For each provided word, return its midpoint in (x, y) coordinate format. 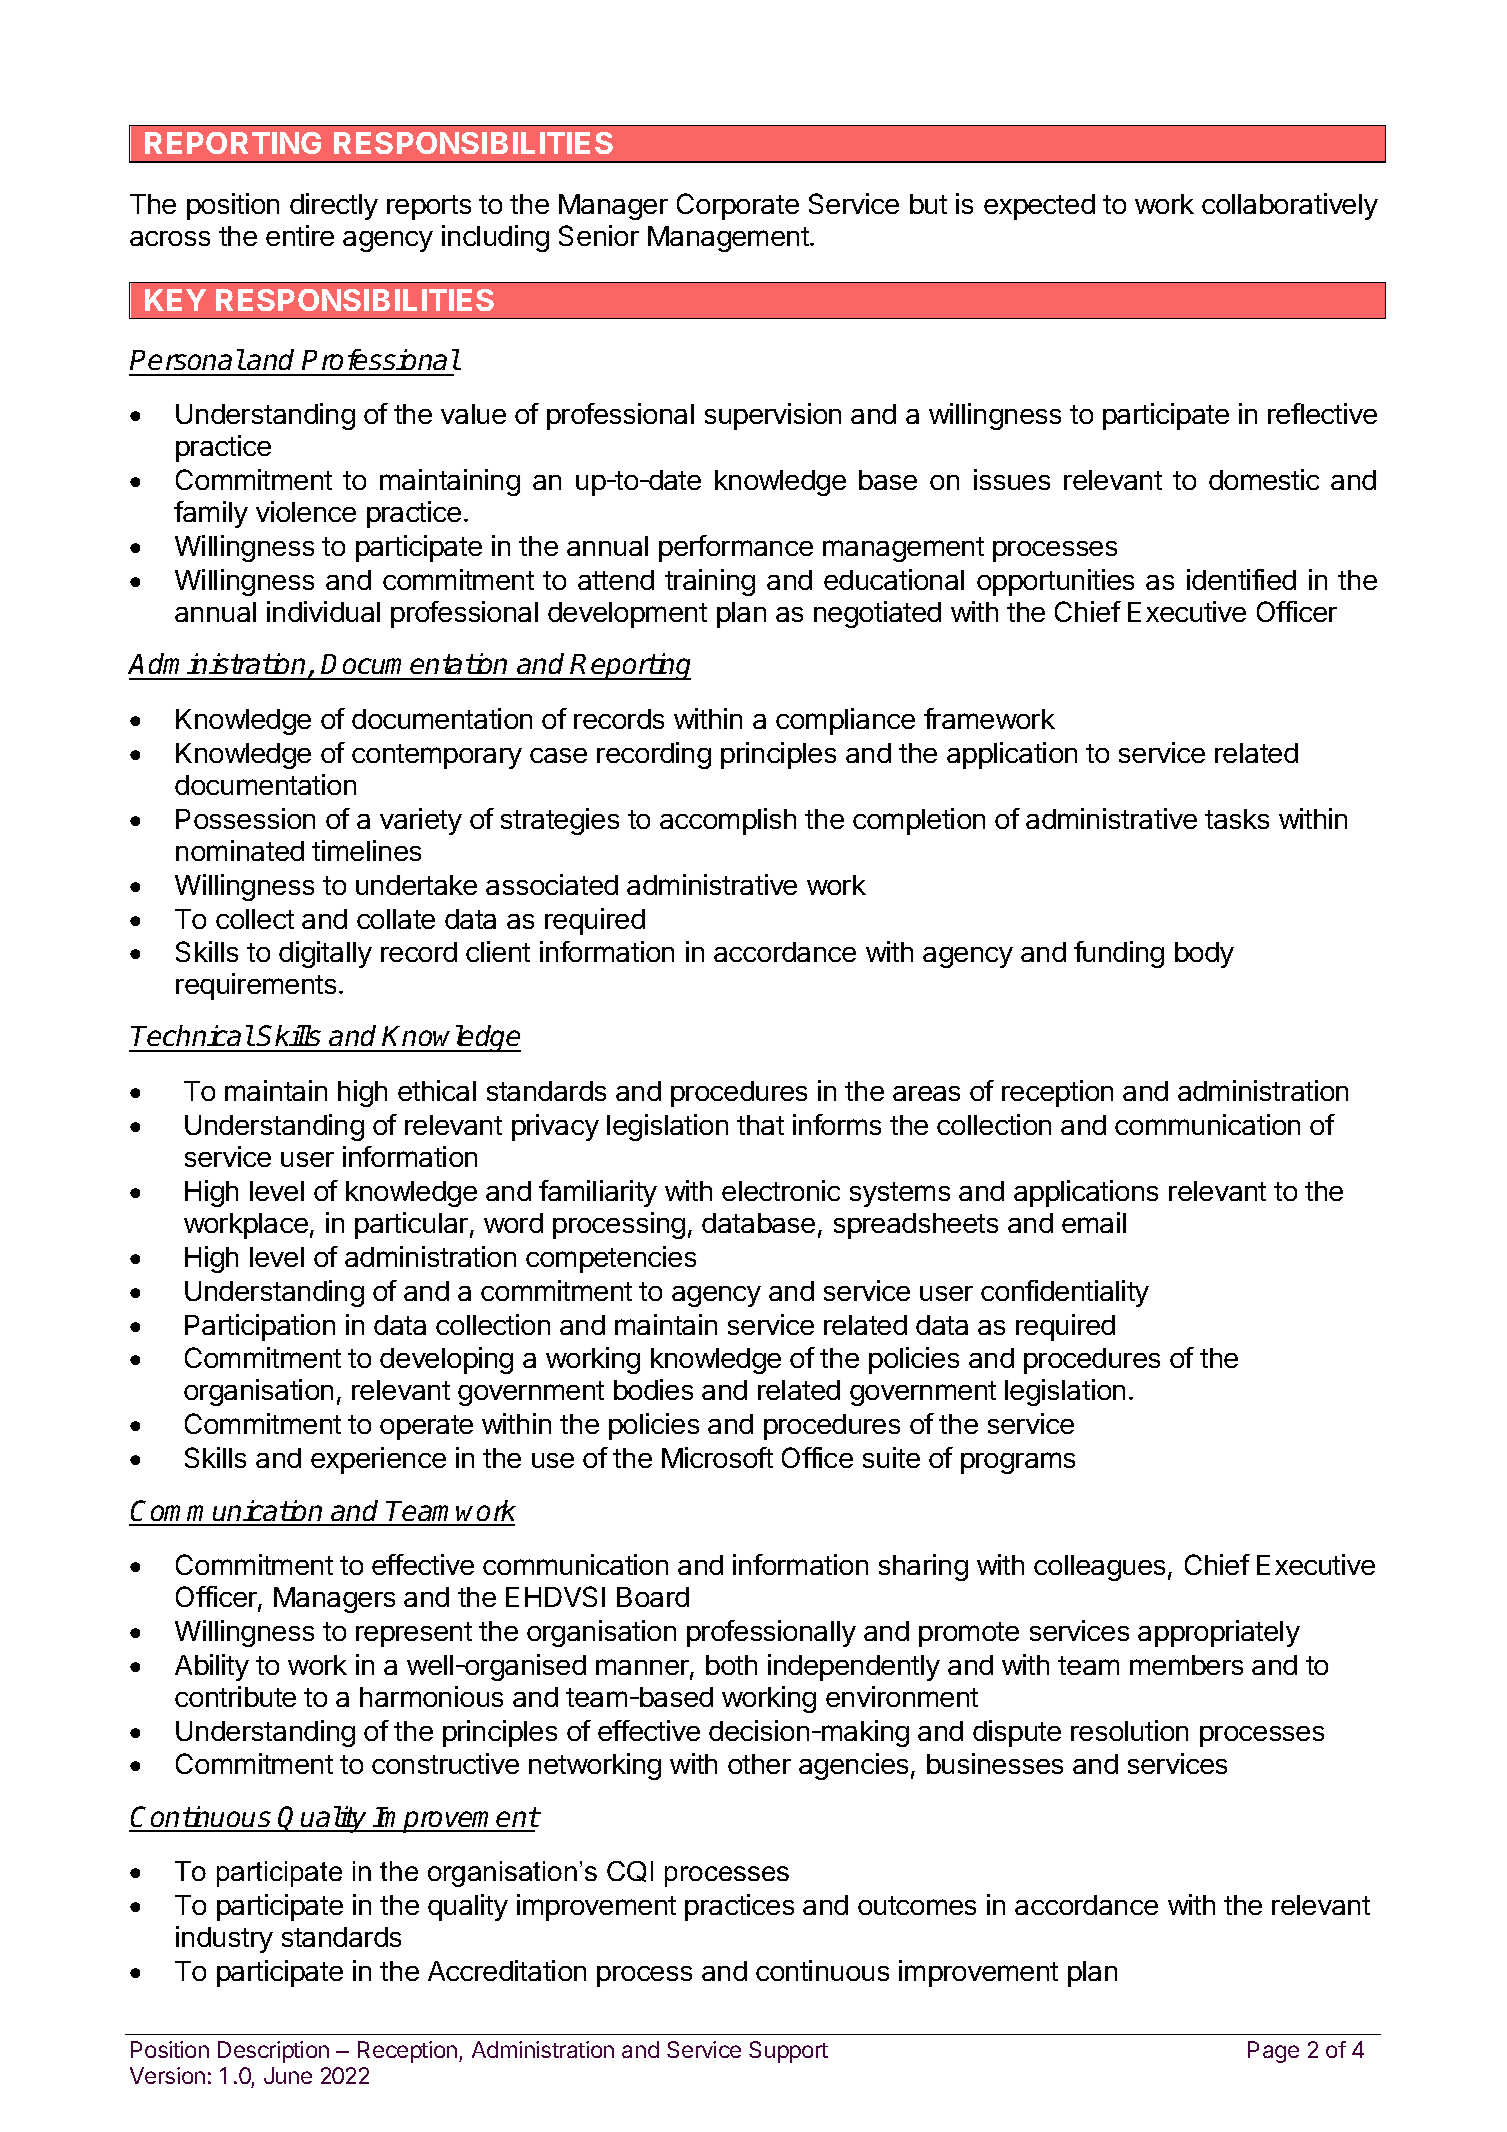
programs (1018, 1463)
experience (378, 1460)
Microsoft (717, 1457)
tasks (1237, 819)
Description (273, 2052)
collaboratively (1290, 206)
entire (300, 235)
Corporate (738, 206)
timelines (366, 850)
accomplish (728, 821)
